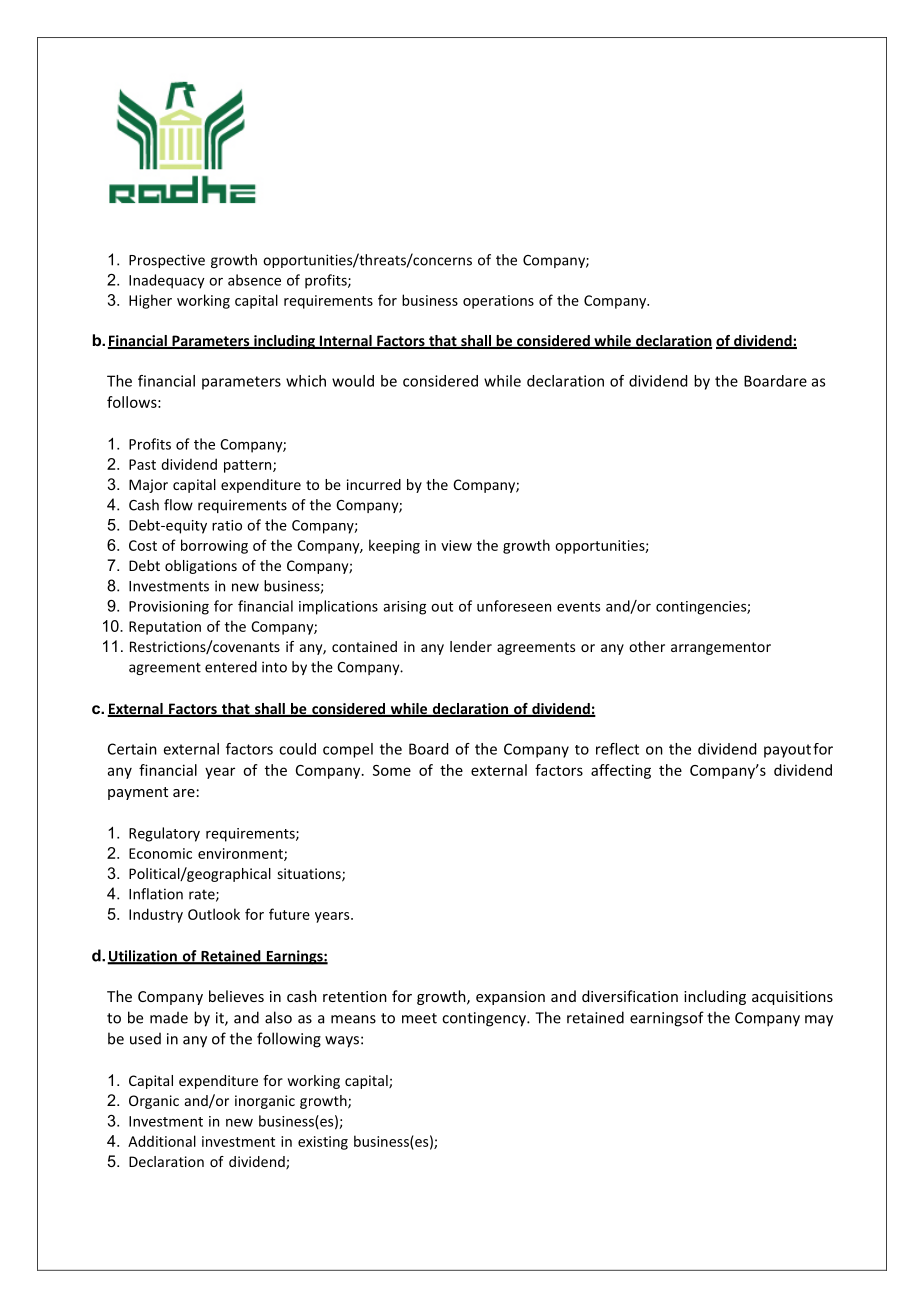 Image resolution: width=924 pixels, height=1308 pixels. Describe the element at coordinates (162, 1141) in the document. I see `Additional` at that location.
